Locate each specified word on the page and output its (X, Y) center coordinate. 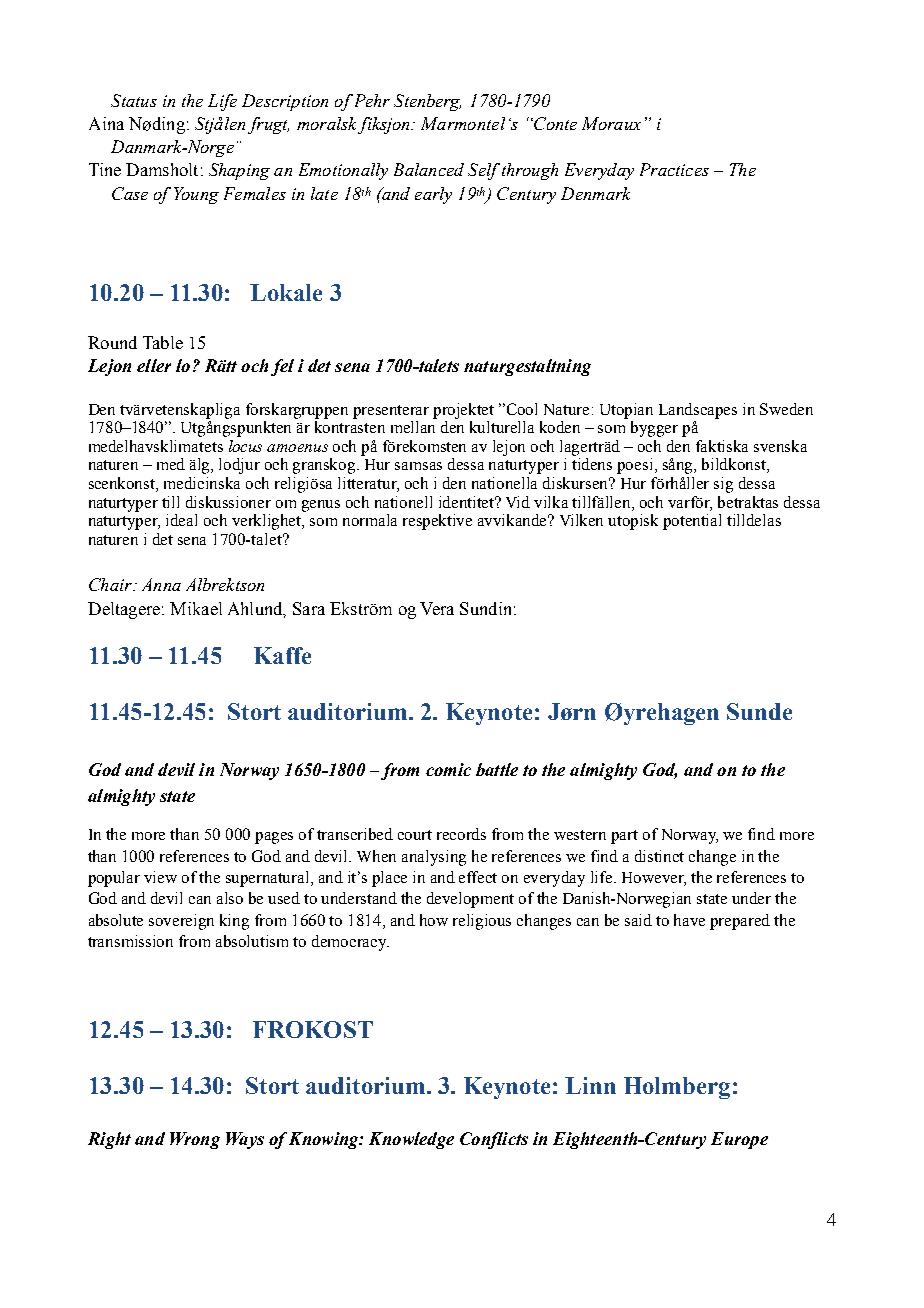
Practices (674, 169)
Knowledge (411, 1140)
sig (723, 485)
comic (448, 769)
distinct (659, 856)
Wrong (195, 1140)
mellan (413, 427)
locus (245, 446)
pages (274, 838)
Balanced (429, 169)
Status (134, 100)
